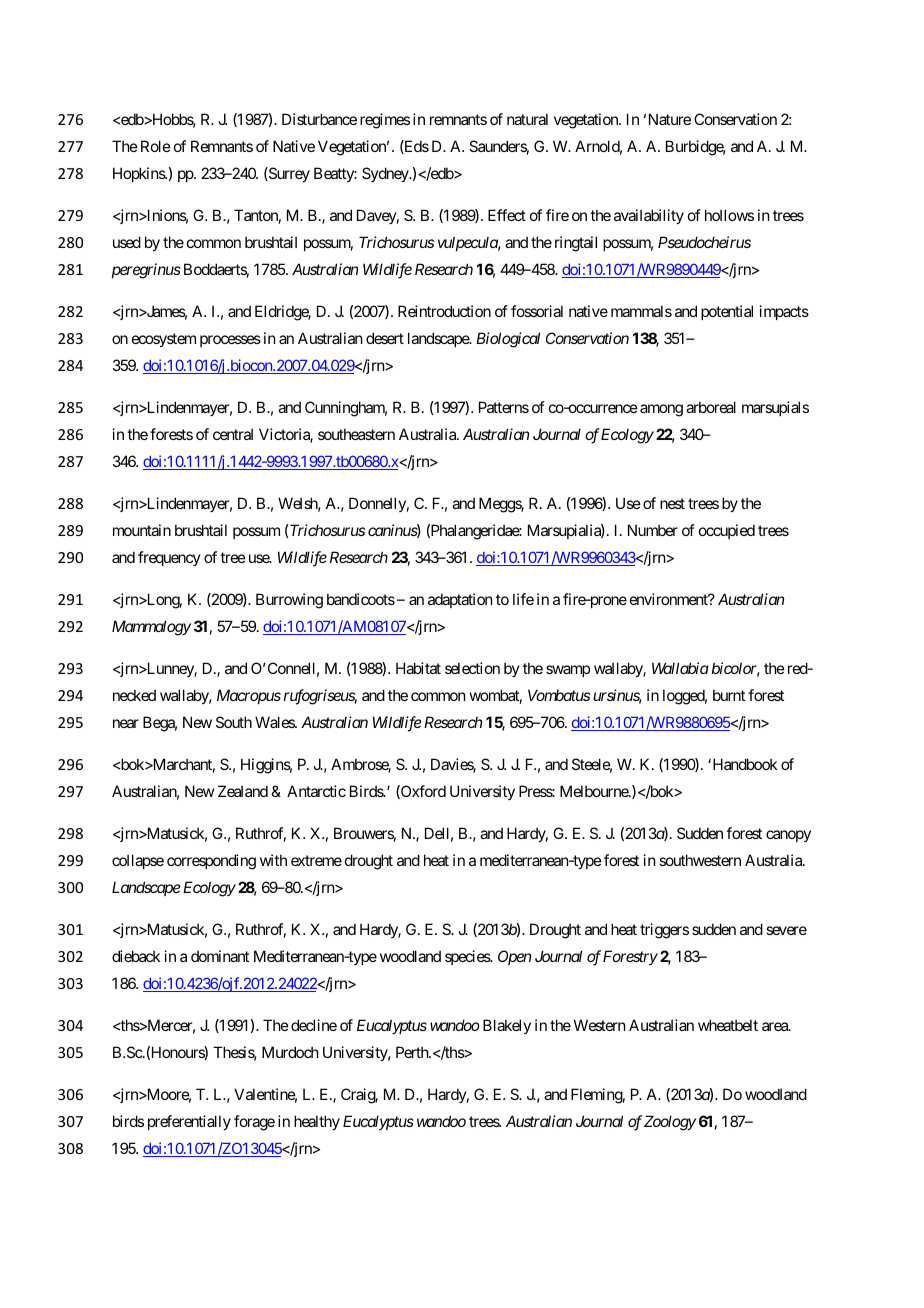 The image size is (924, 1308). What do you see at coordinates (189, 1122) in the screenshot?
I see `preferentially` at bounding box center [189, 1122].
